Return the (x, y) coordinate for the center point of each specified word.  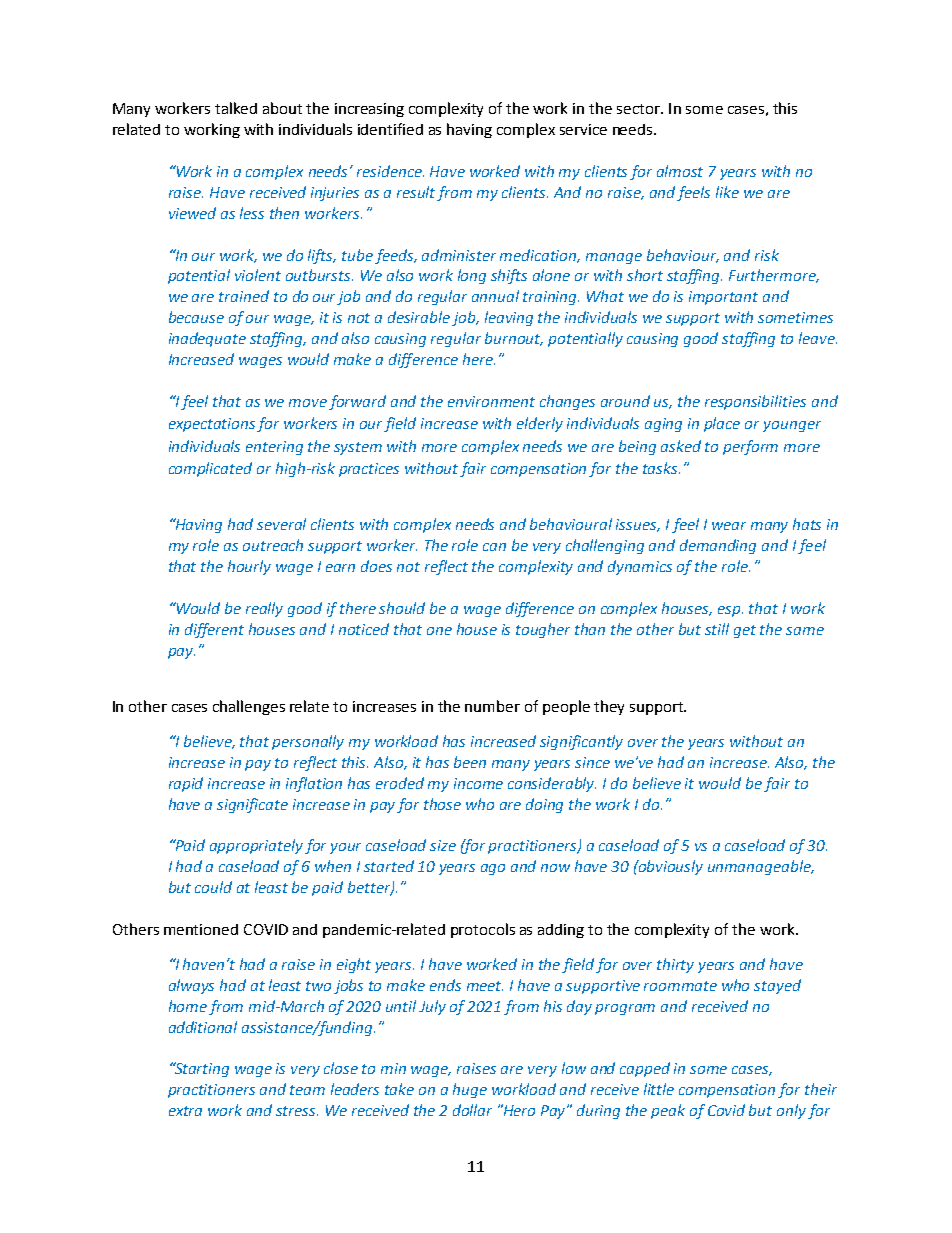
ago (493, 869)
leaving (509, 318)
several (281, 524)
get (745, 631)
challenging (605, 546)
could (213, 887)
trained (244, 296)
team (307, 1090)
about (282, 108)
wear (729, 526)
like (727, 192)
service (583, 129)
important (723, 298)
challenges (249, 707)
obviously (670, 867)
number (492, 706)
